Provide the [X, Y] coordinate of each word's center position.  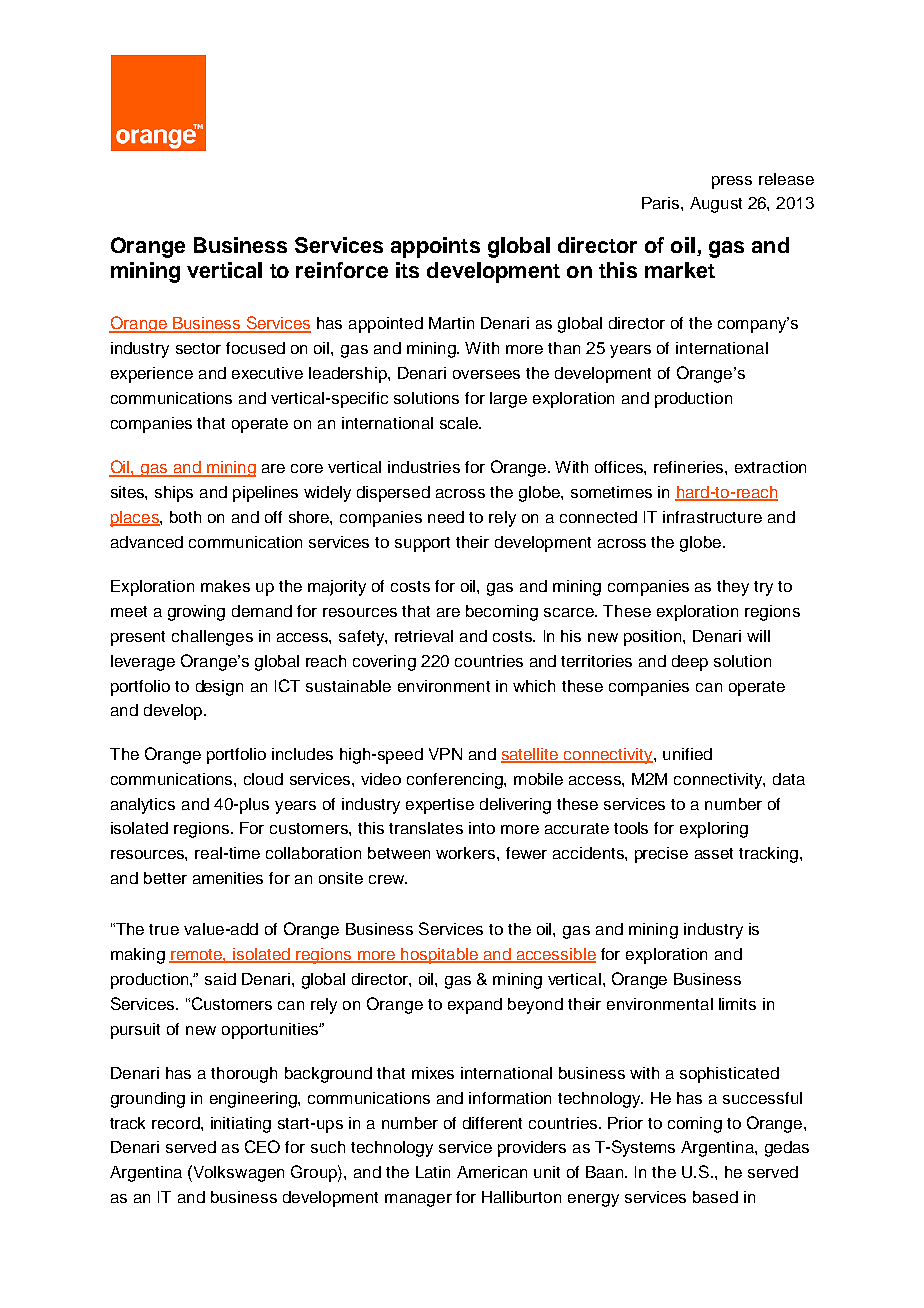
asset [714, 853]
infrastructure [712, 517]
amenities [228, 878]
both [185, 517]
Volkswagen [237, 1173]
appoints [435, 247]
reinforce [342, 270]
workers [467, 853]
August [716, 205]
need [446, 517]
